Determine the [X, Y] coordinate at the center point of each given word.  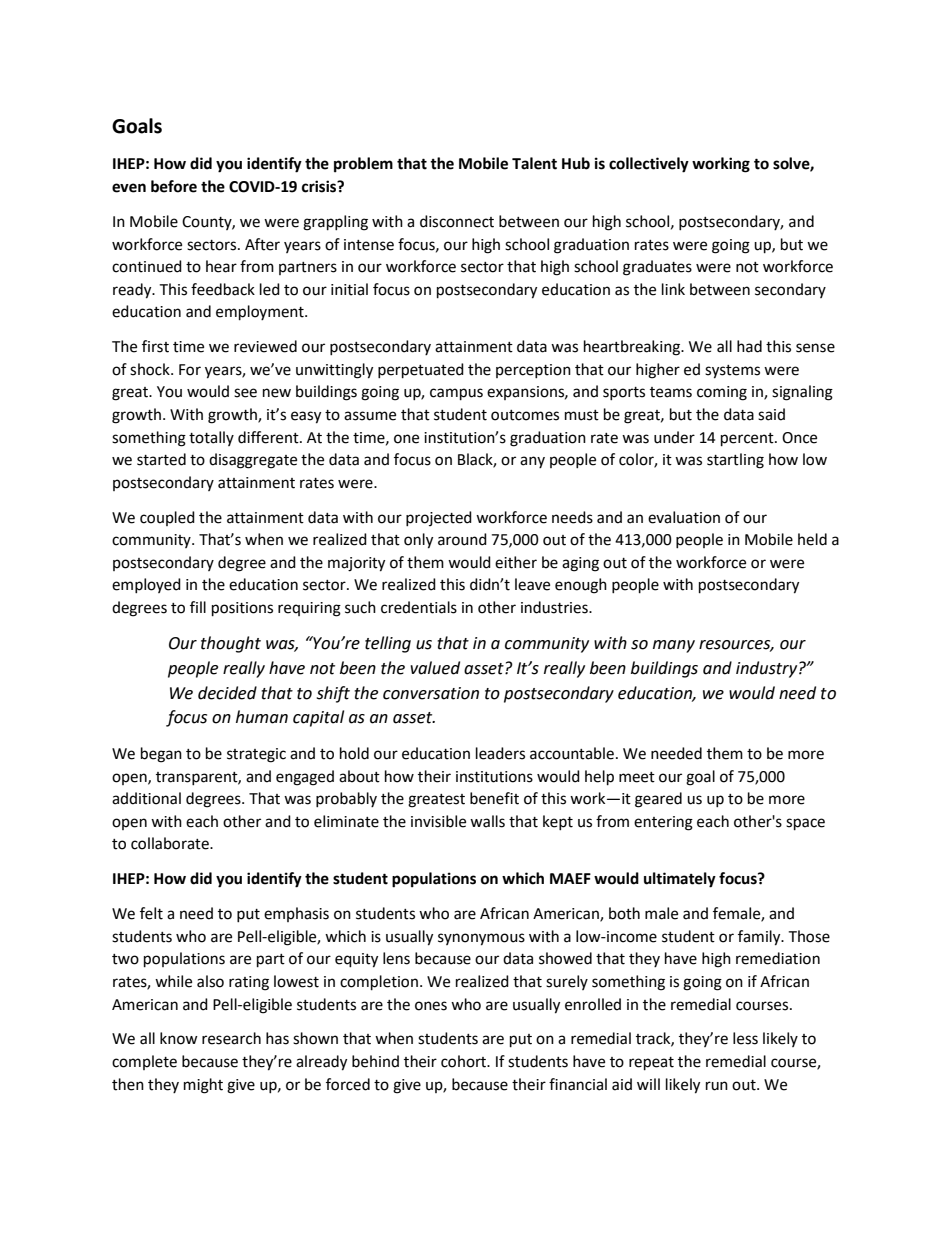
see [245, 393]
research [231, 1038]
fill [198, 607]
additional [146, 798]
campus [456, 394]
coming [722, 393]
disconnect [457, 221]
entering [663, 823]
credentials [419, 607]
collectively [649, 165]
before [174, 186]
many [674, 646]
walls [487, 821]
